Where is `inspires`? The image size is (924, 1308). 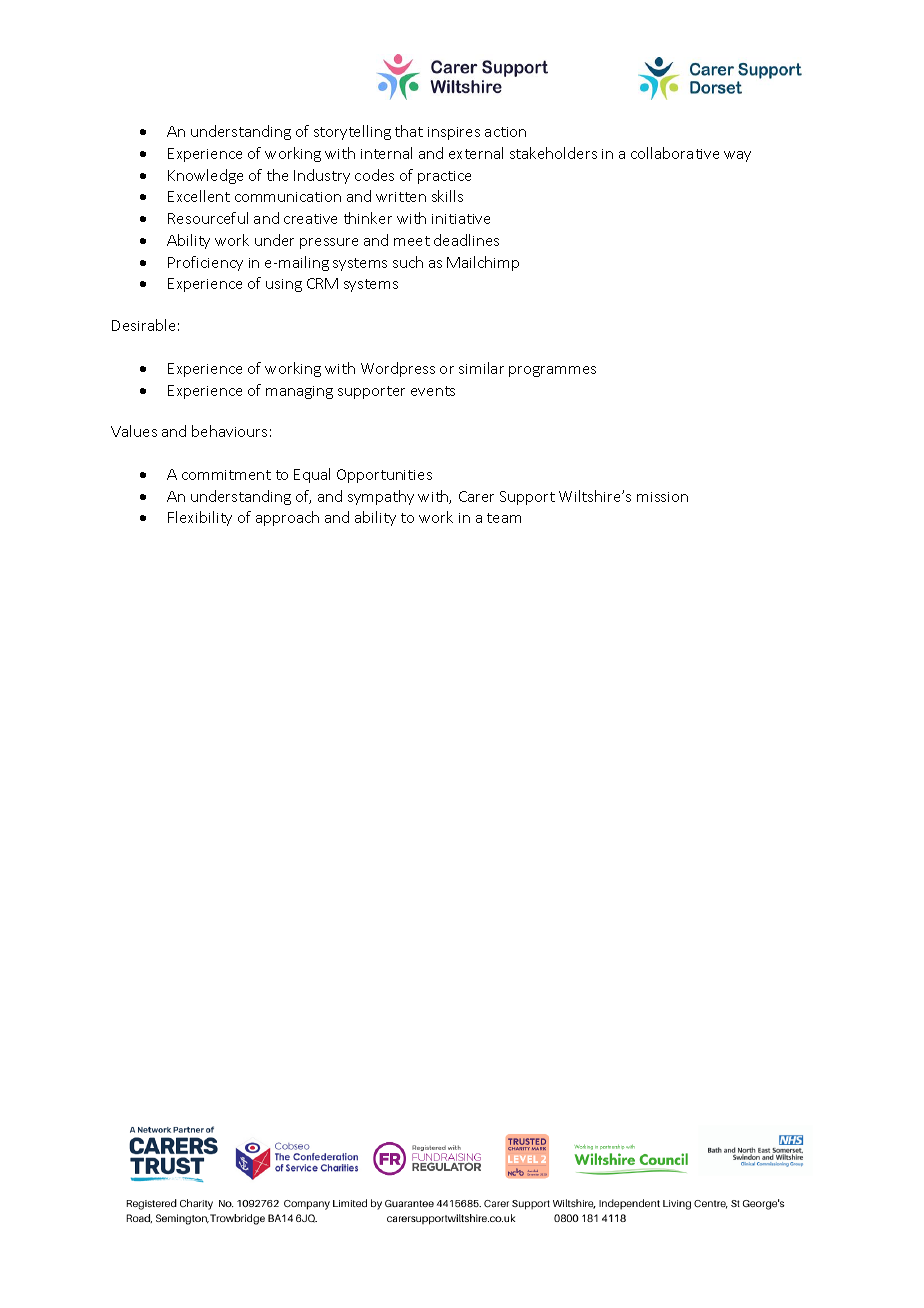 inspires is located at coordinates (454, 133).
